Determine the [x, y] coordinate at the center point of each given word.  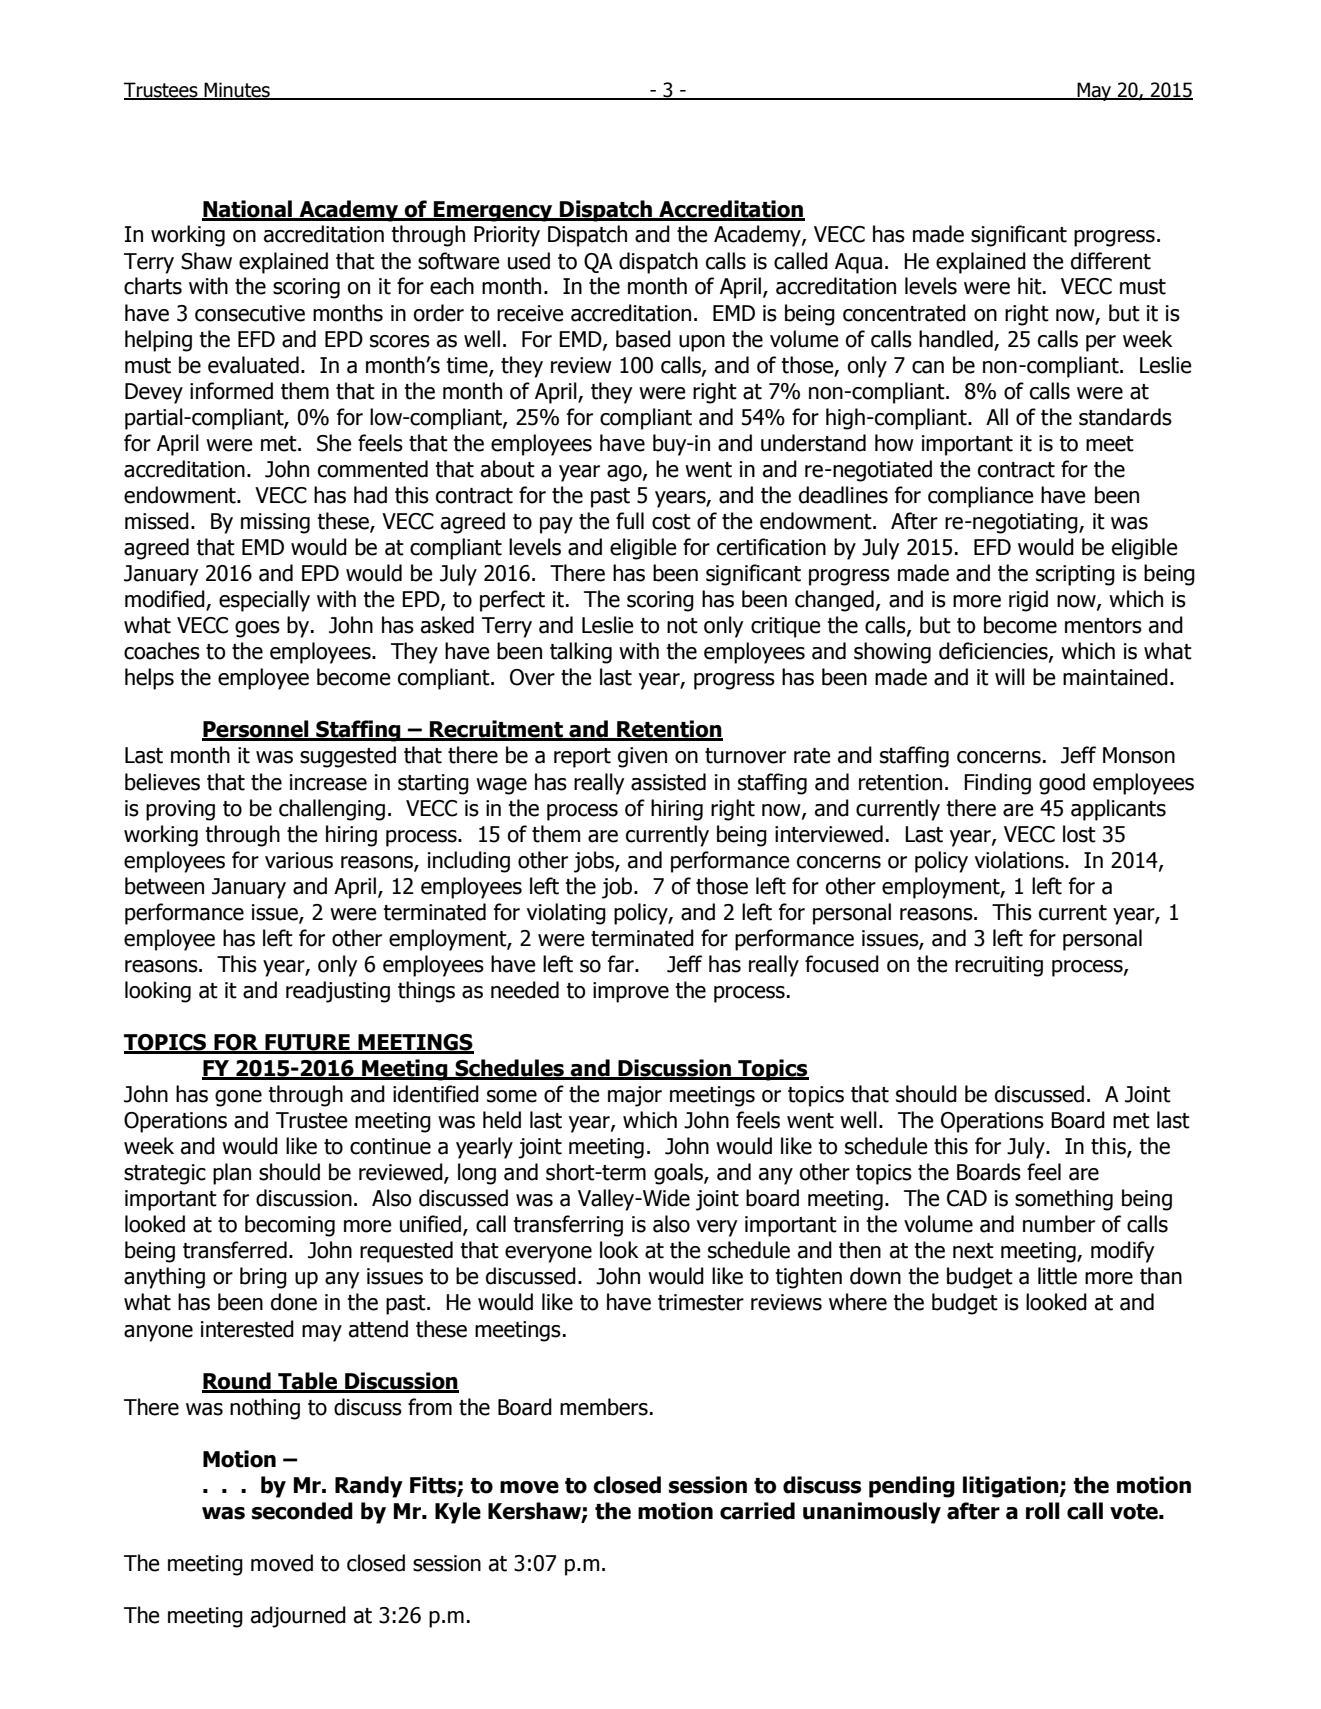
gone [238, 1098]
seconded [302, 1511]
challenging [332, 810]
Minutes [237, 91]
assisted [668, 782]
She [334, 443]
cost [671, 522]
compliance [981, 497]
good [1062, 784]
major [635, 1096]
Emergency [493, 211]
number [1059, 1224]
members [604, 1407]
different [1111, 261]
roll [1043, 1511]
